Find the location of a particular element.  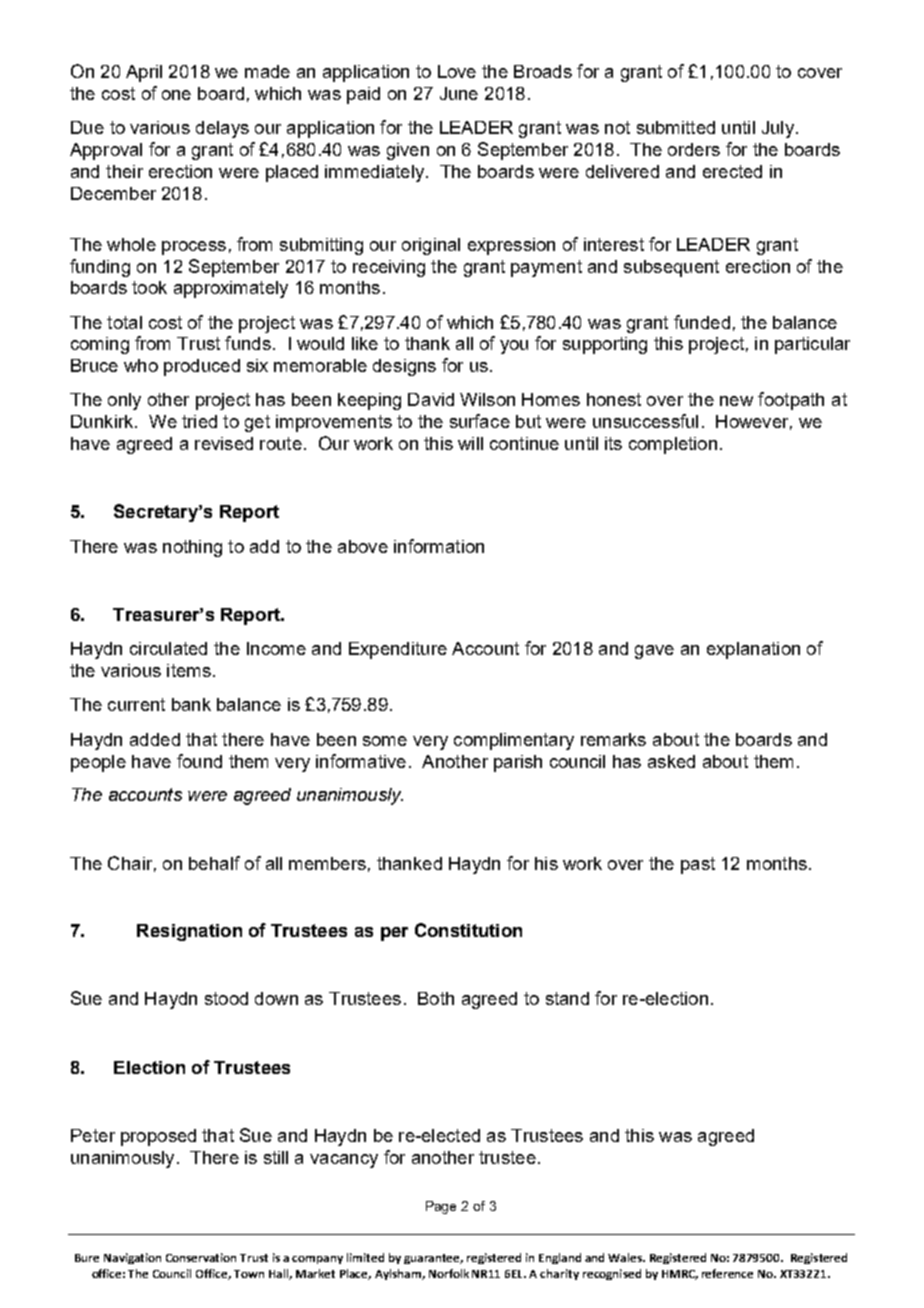

Constitution is located at coordinates (468, 930).
